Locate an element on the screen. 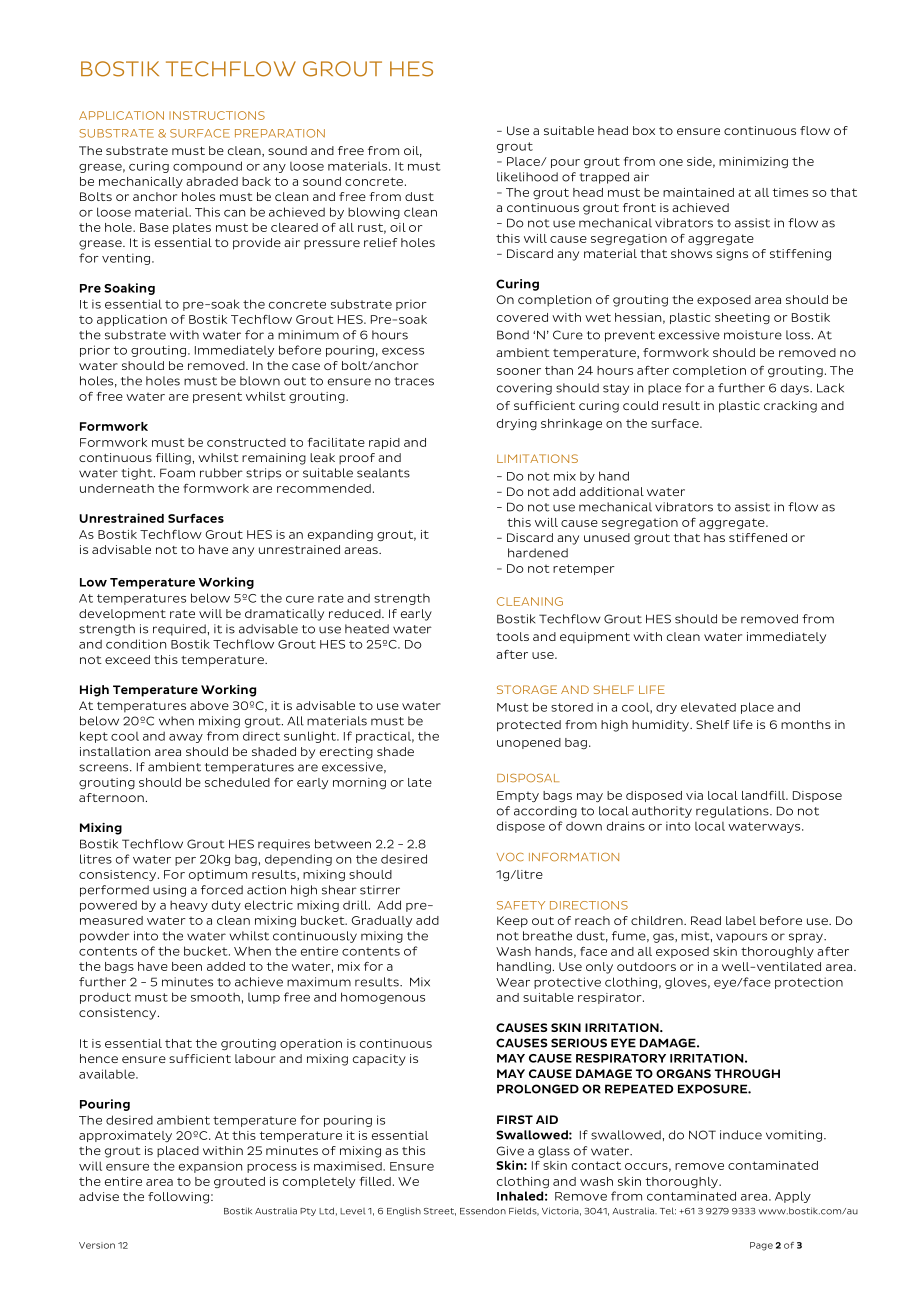 The image size is (924, 1308). stiffened is located at coordinates (758, 537).
